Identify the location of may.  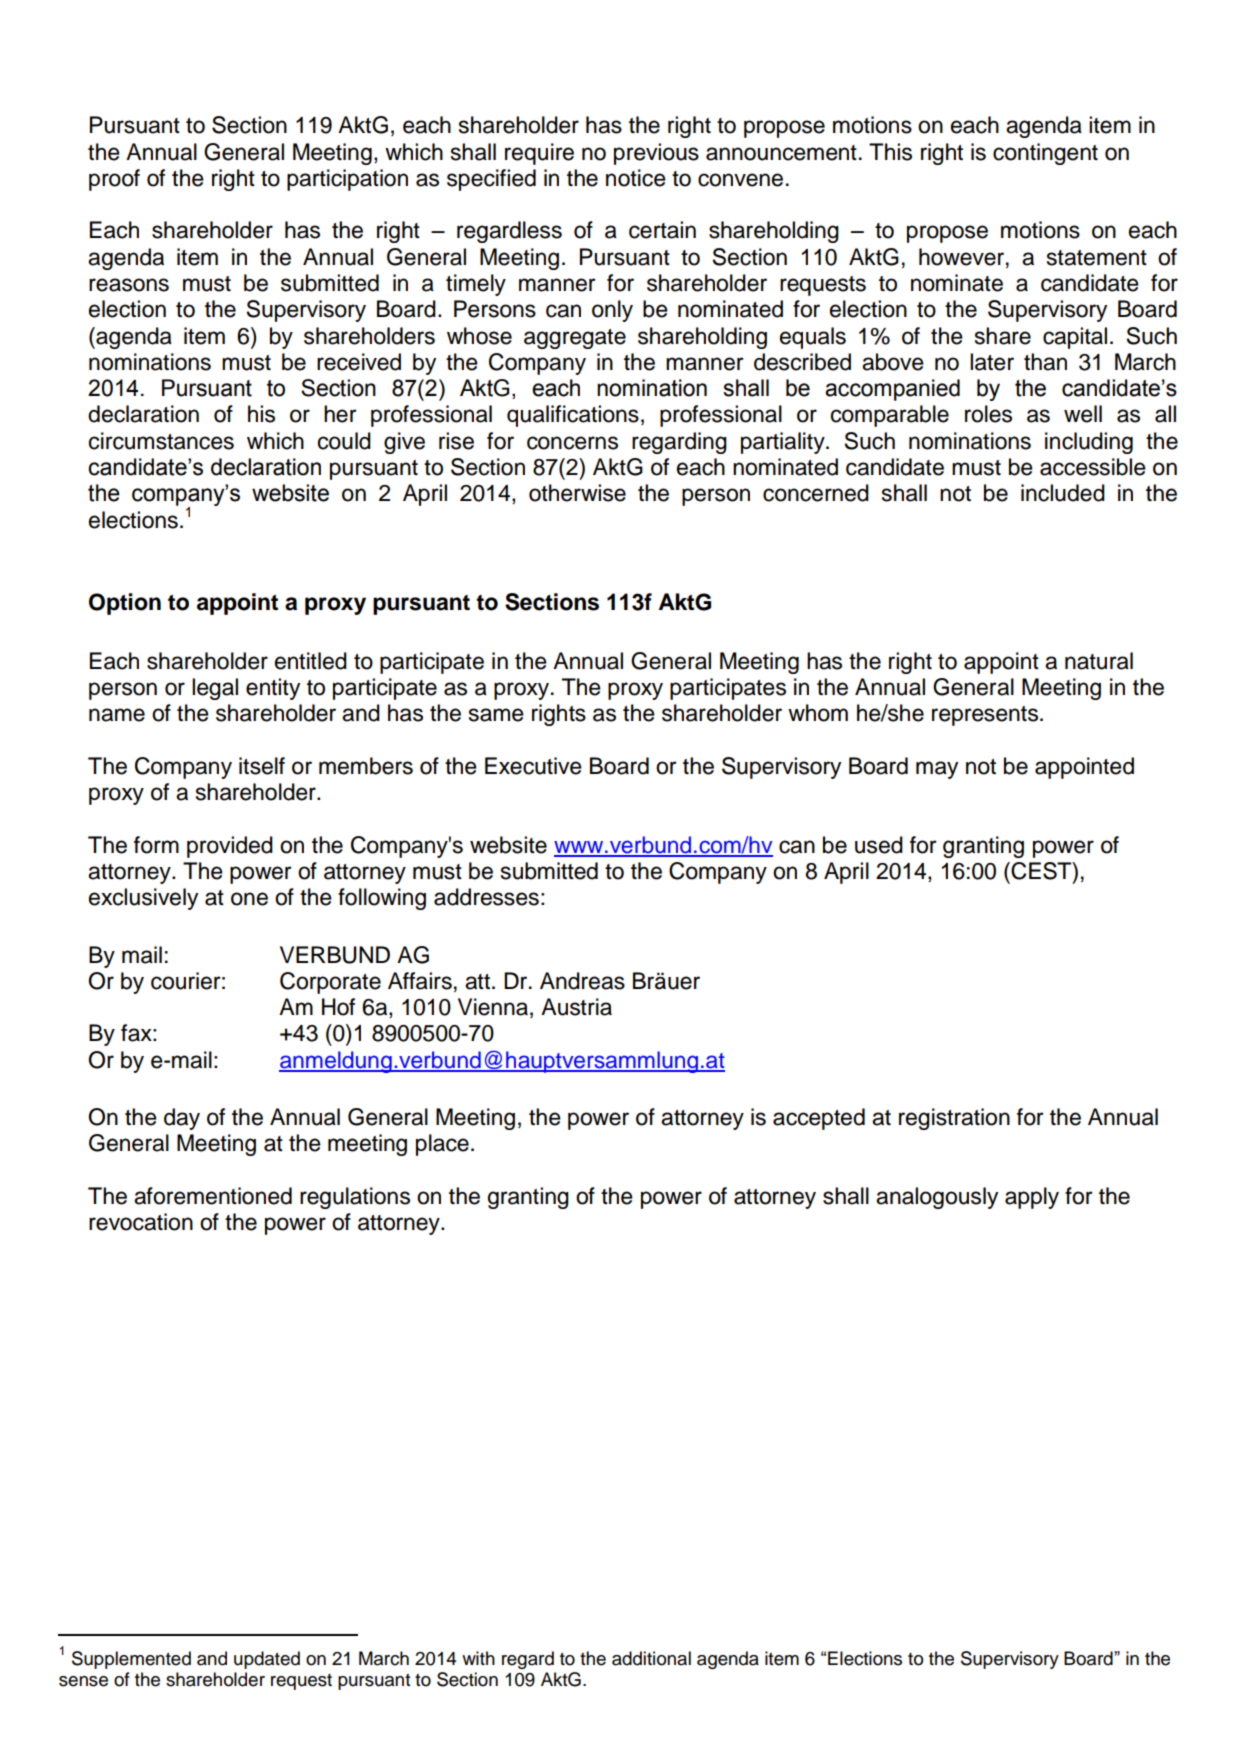
(937, 770).
